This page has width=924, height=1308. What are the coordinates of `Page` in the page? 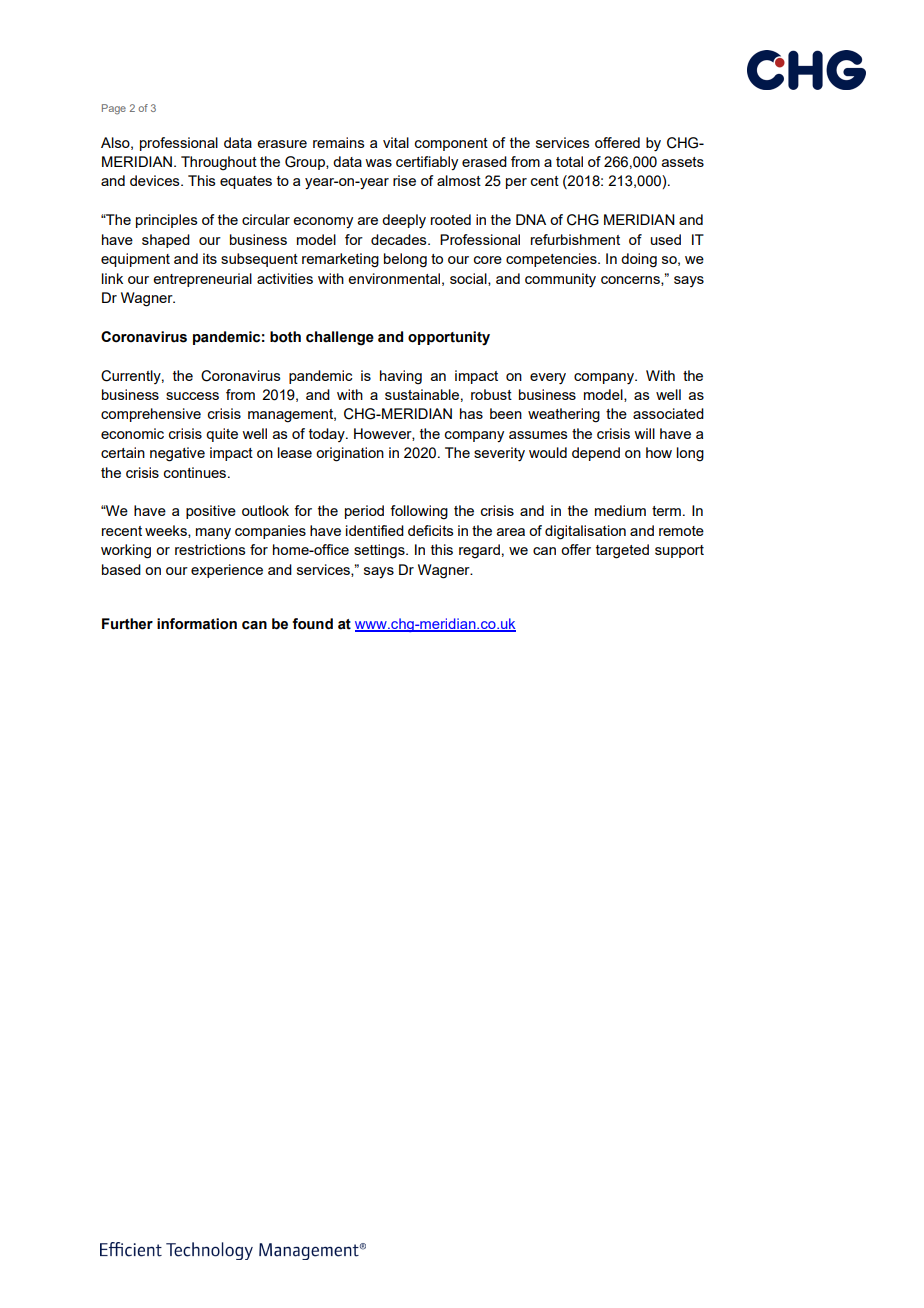 It's located at (114, 109).
